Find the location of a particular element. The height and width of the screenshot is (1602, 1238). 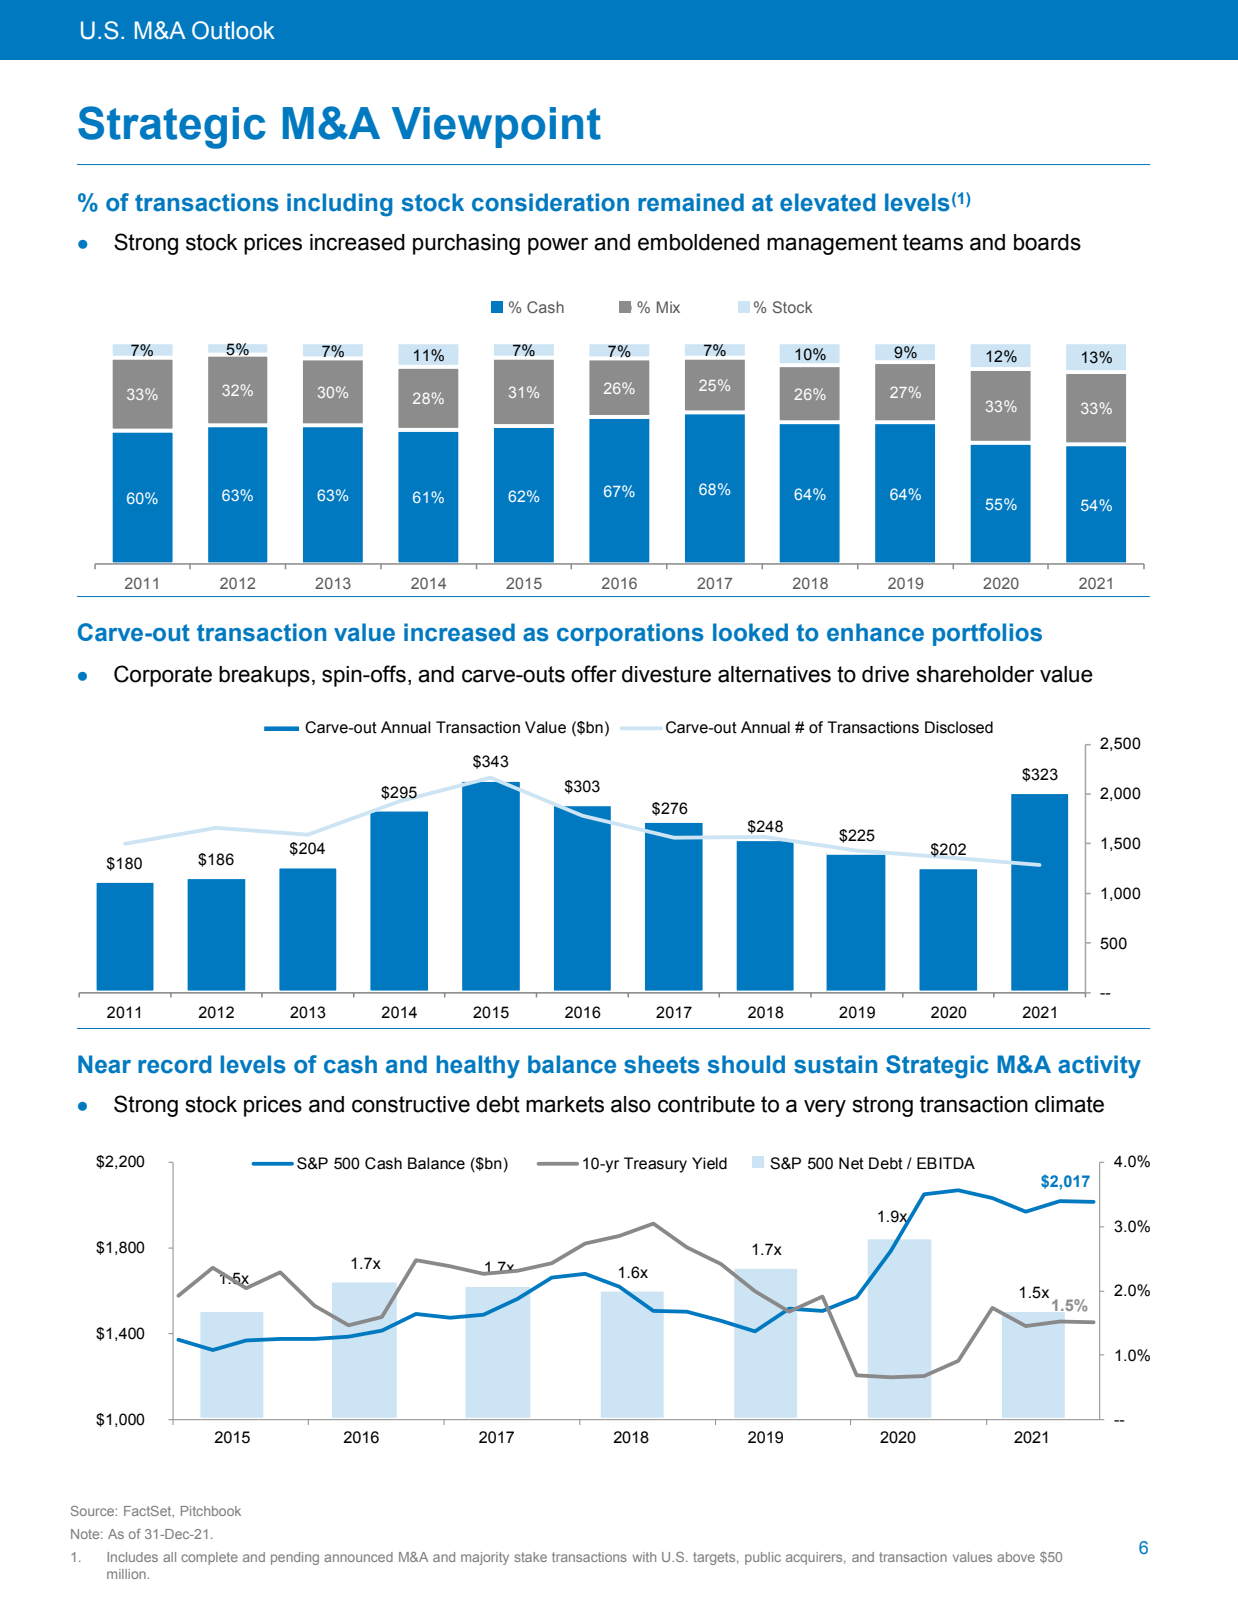

breakups is located at coordinates (264, 676).
